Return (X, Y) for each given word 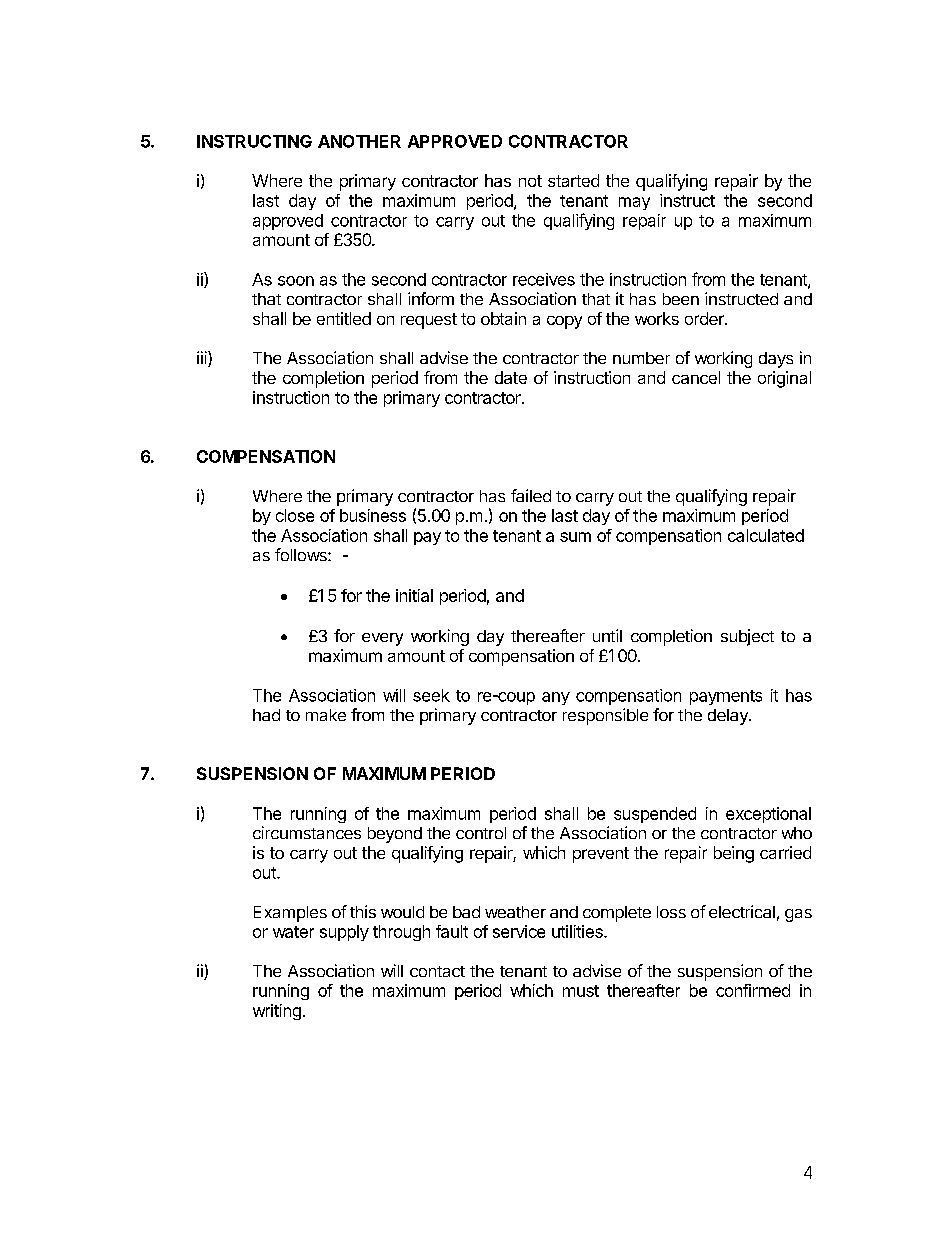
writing (277, 1012)
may (634, 203)
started (573, 180)
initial (414, 595)
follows (302, 554)
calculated (766, 535)
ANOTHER (359, 141)
